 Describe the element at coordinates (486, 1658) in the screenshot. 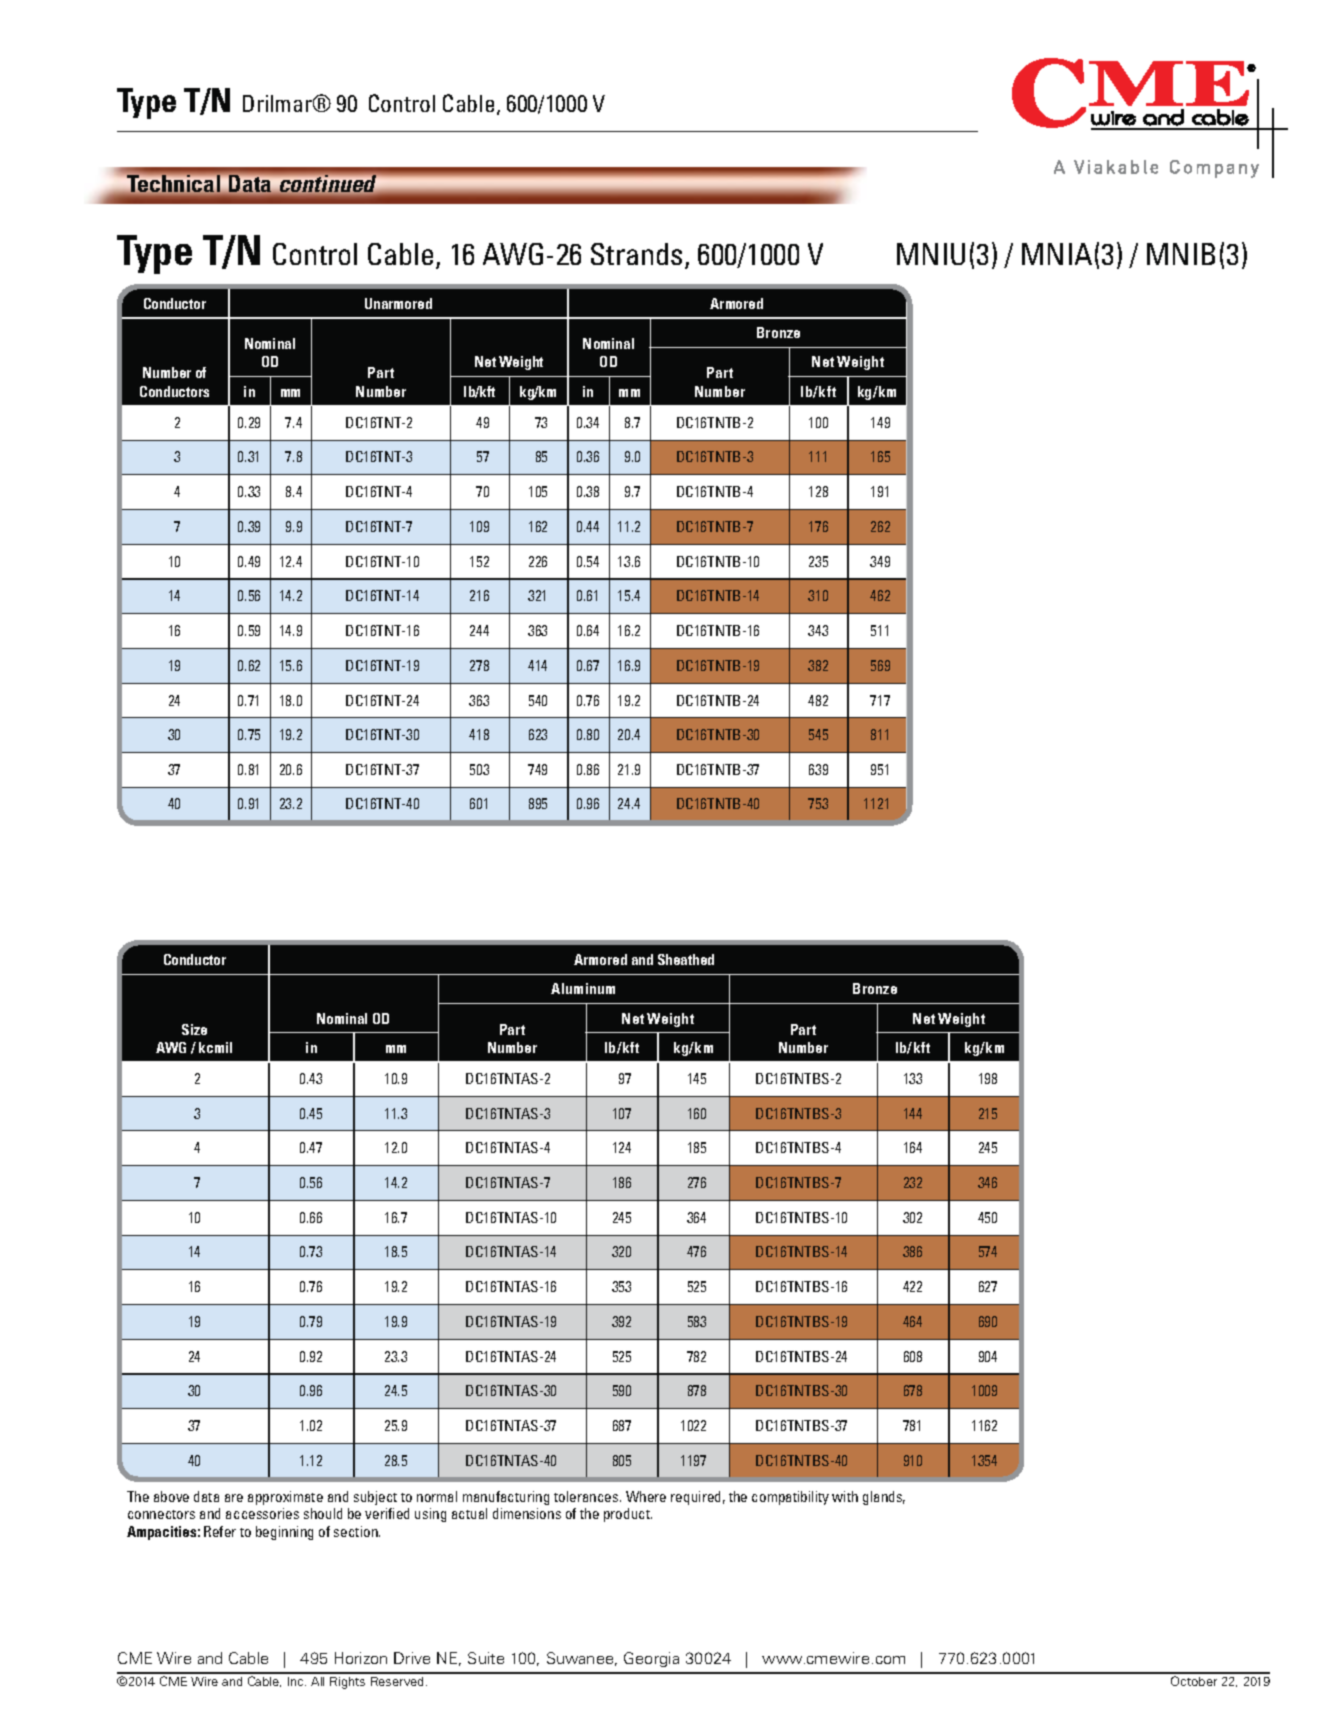

I see `Suite` at that location.
